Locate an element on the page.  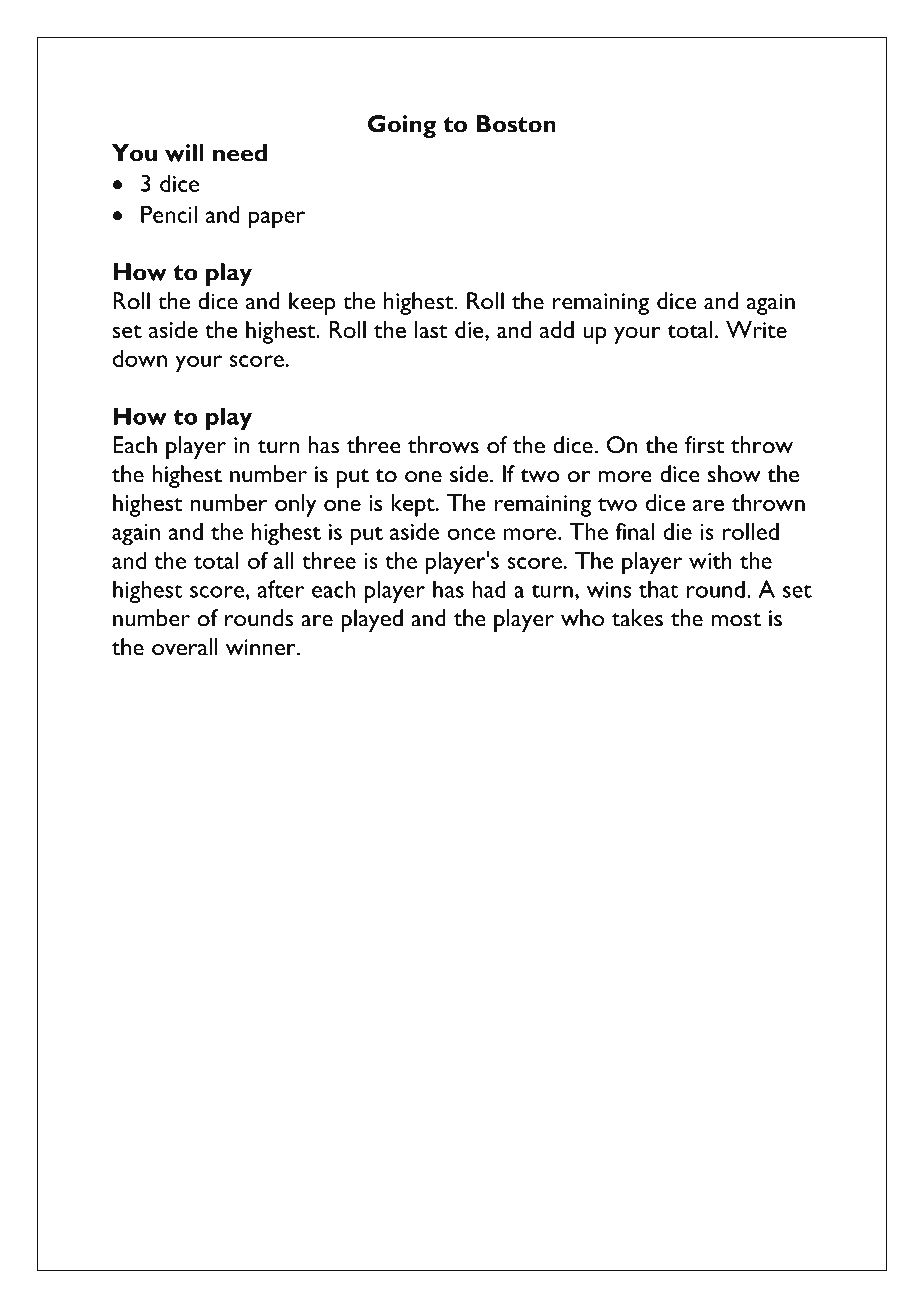
need is located at coordinates (240, 153).
